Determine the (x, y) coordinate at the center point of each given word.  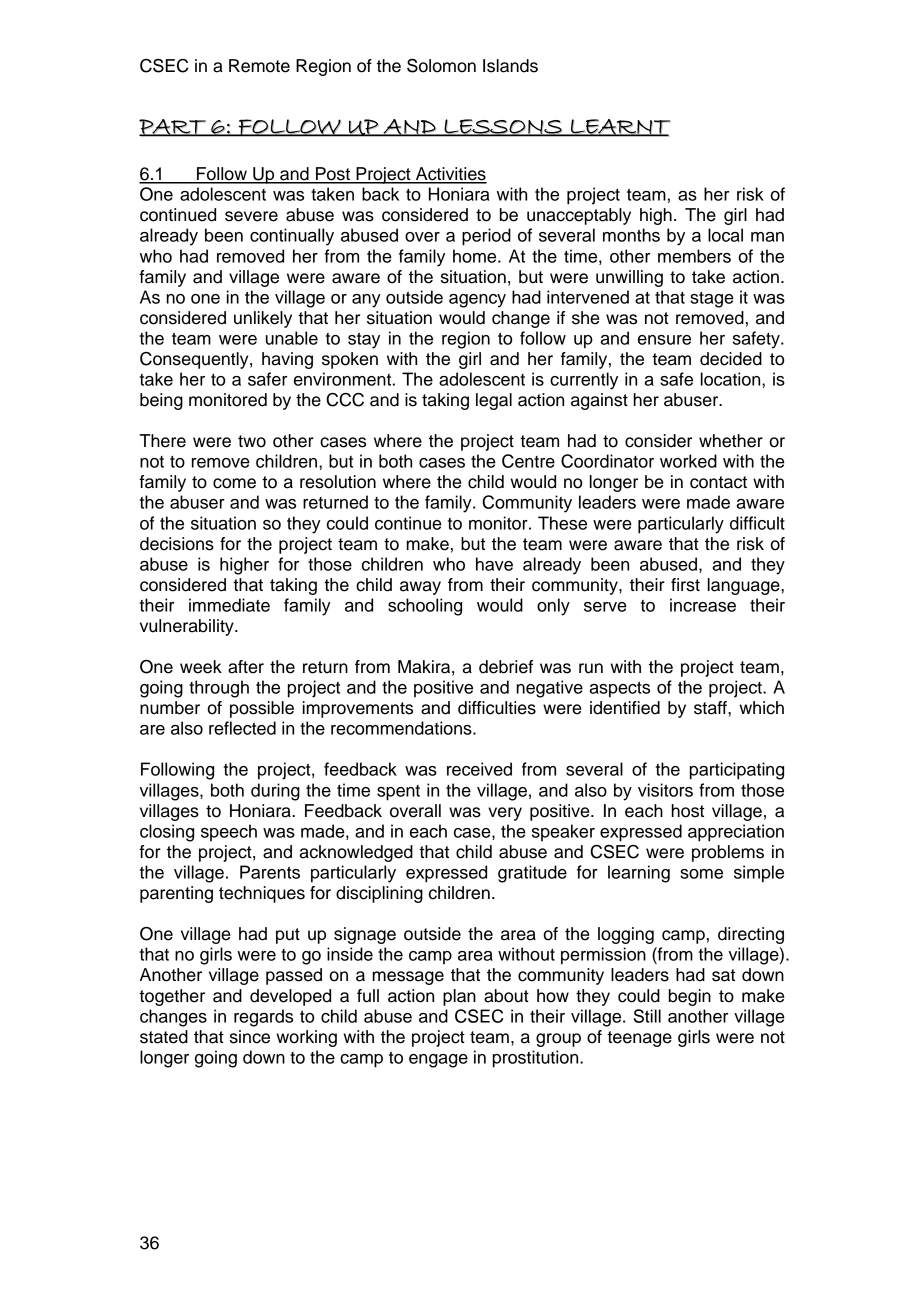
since (250, 1037)
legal (494, 401)
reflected (242, 728)
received (479, 769)
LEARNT (619, 128)
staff (711, 708)
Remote (259, 66)
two (252, 441)
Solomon (441, 66)
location (732, 379)
